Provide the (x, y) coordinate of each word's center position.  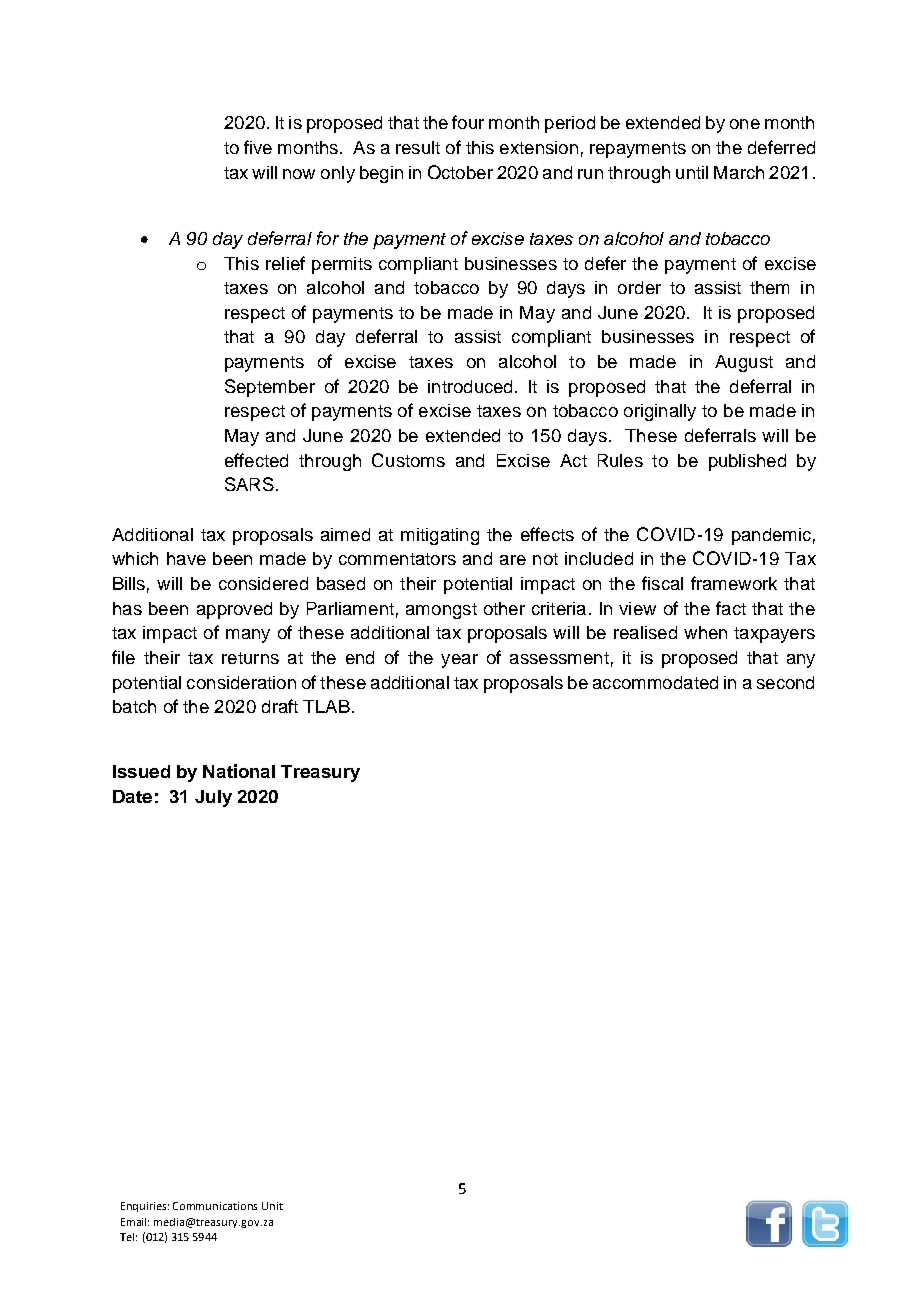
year (459, 661)
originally (660, 412)
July (213, 798)
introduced (470, 386)
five (258, 147)
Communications (215, 1206)
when (705, 632)
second (785, 682)
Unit (272, 1206)
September (270, 388)
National (239, 771)
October (460, 172)
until (692, 172)
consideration (241, 682)
